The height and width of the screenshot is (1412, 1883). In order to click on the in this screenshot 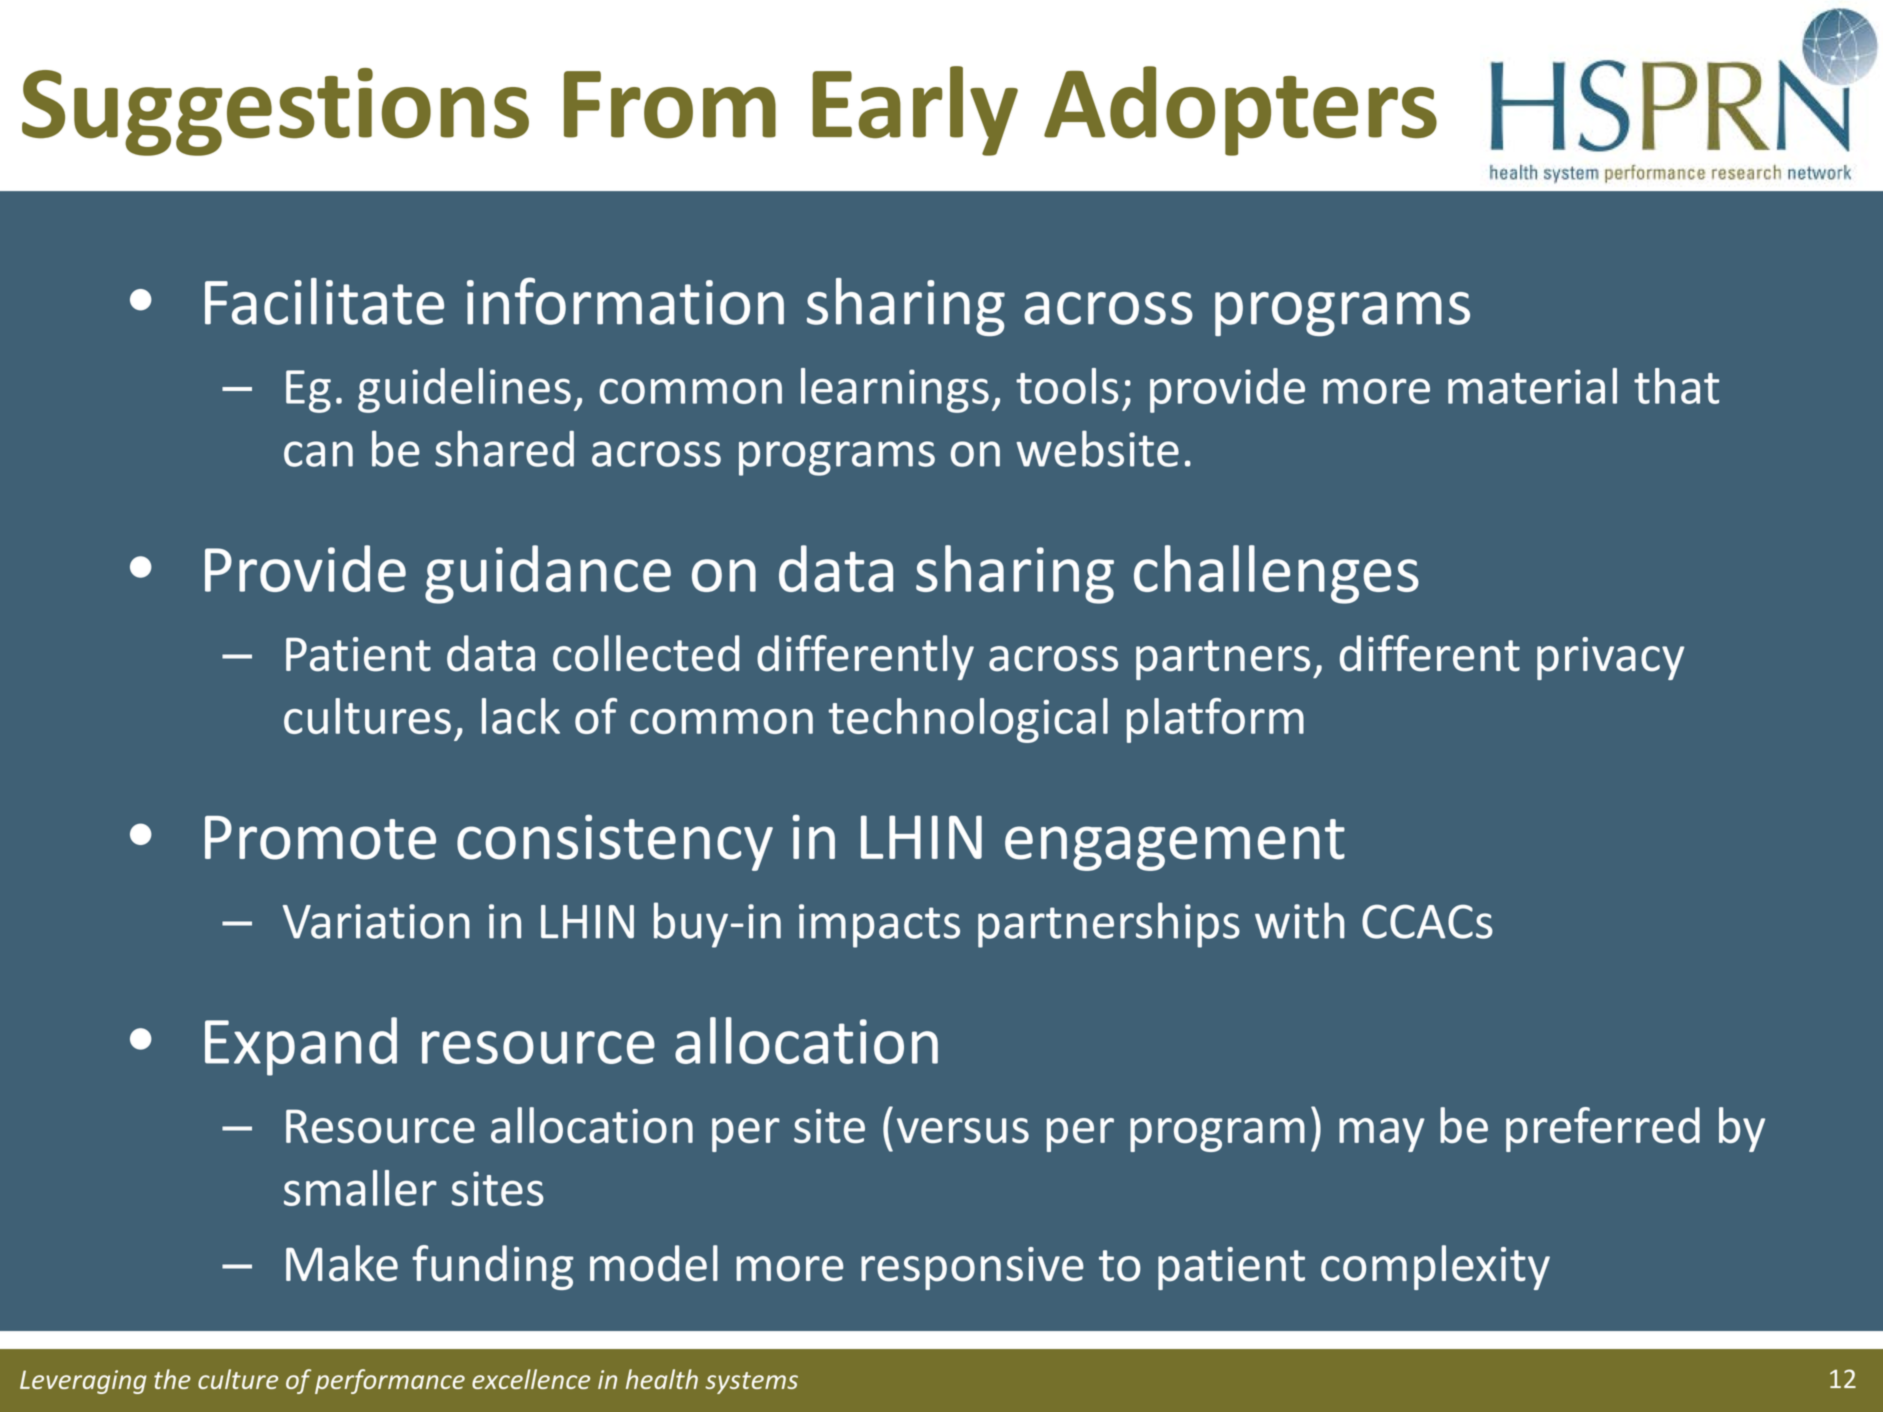, I will do `click(172, 1379)`.
